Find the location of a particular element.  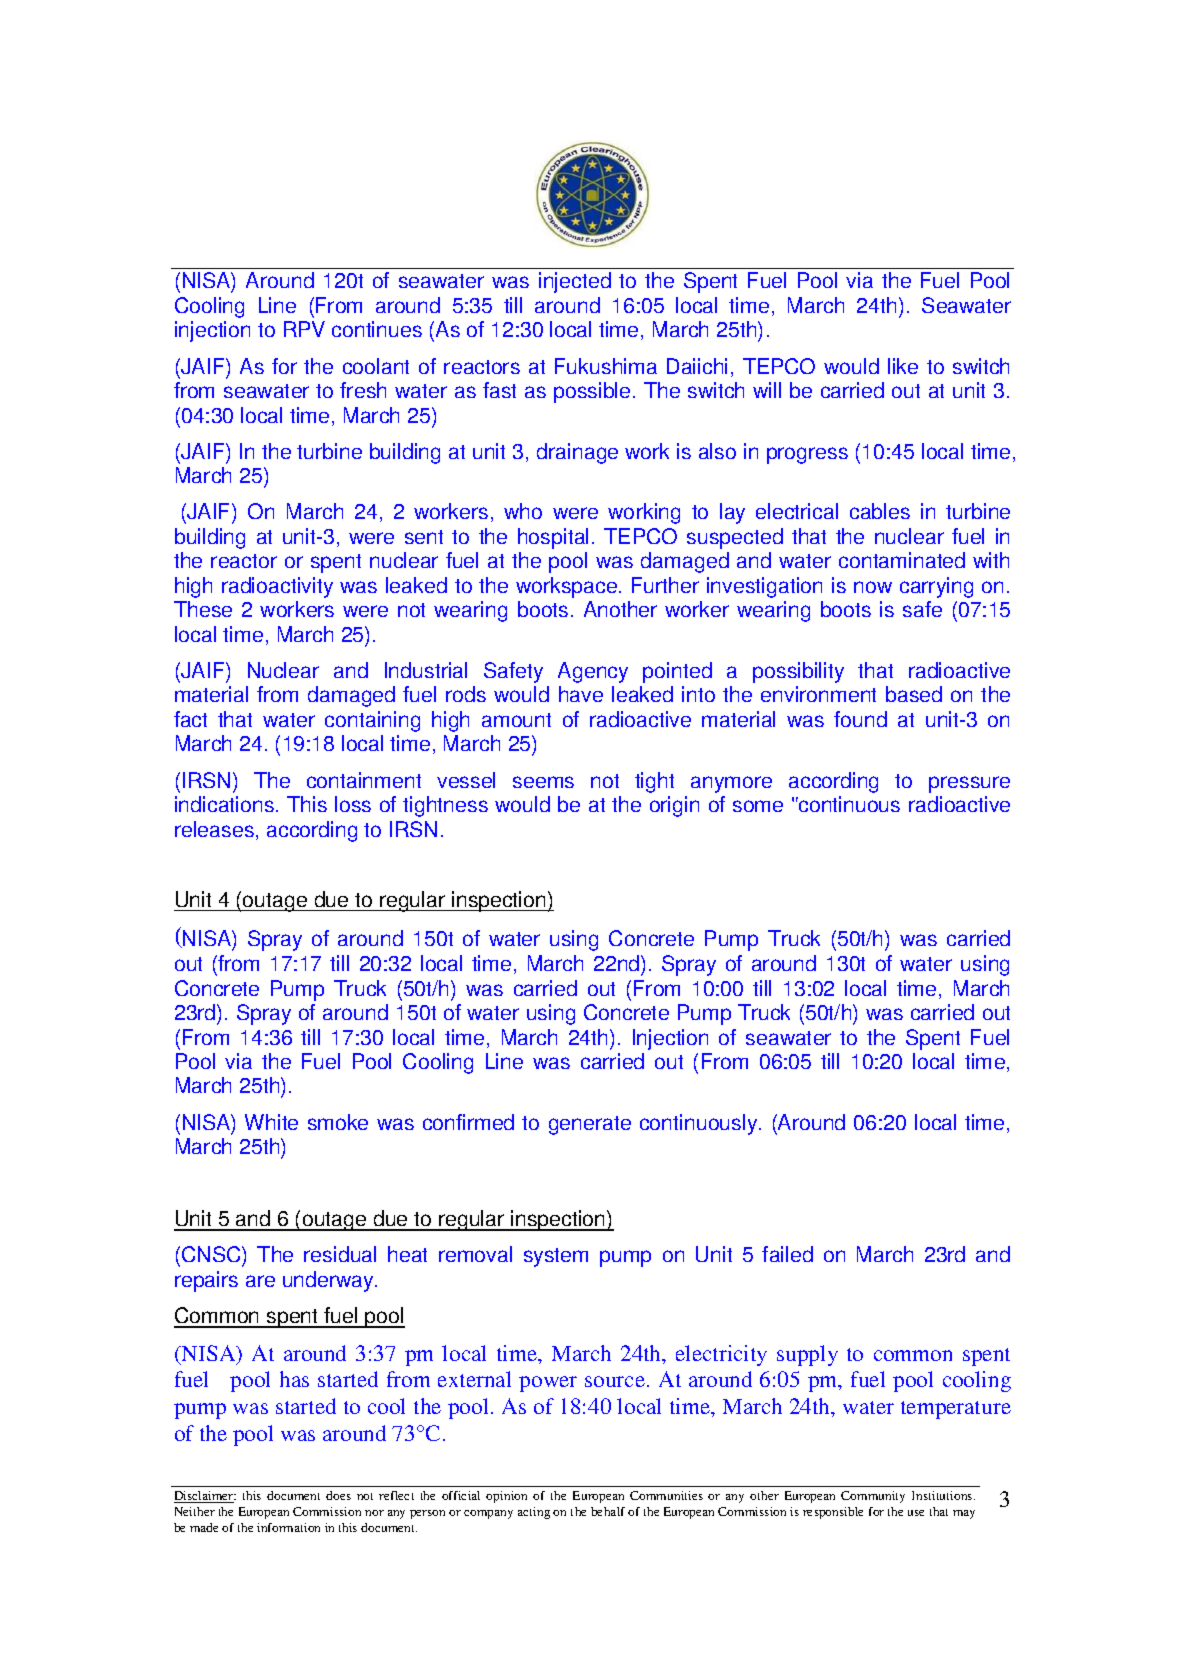

containing is located at coordinates (372, 721).
